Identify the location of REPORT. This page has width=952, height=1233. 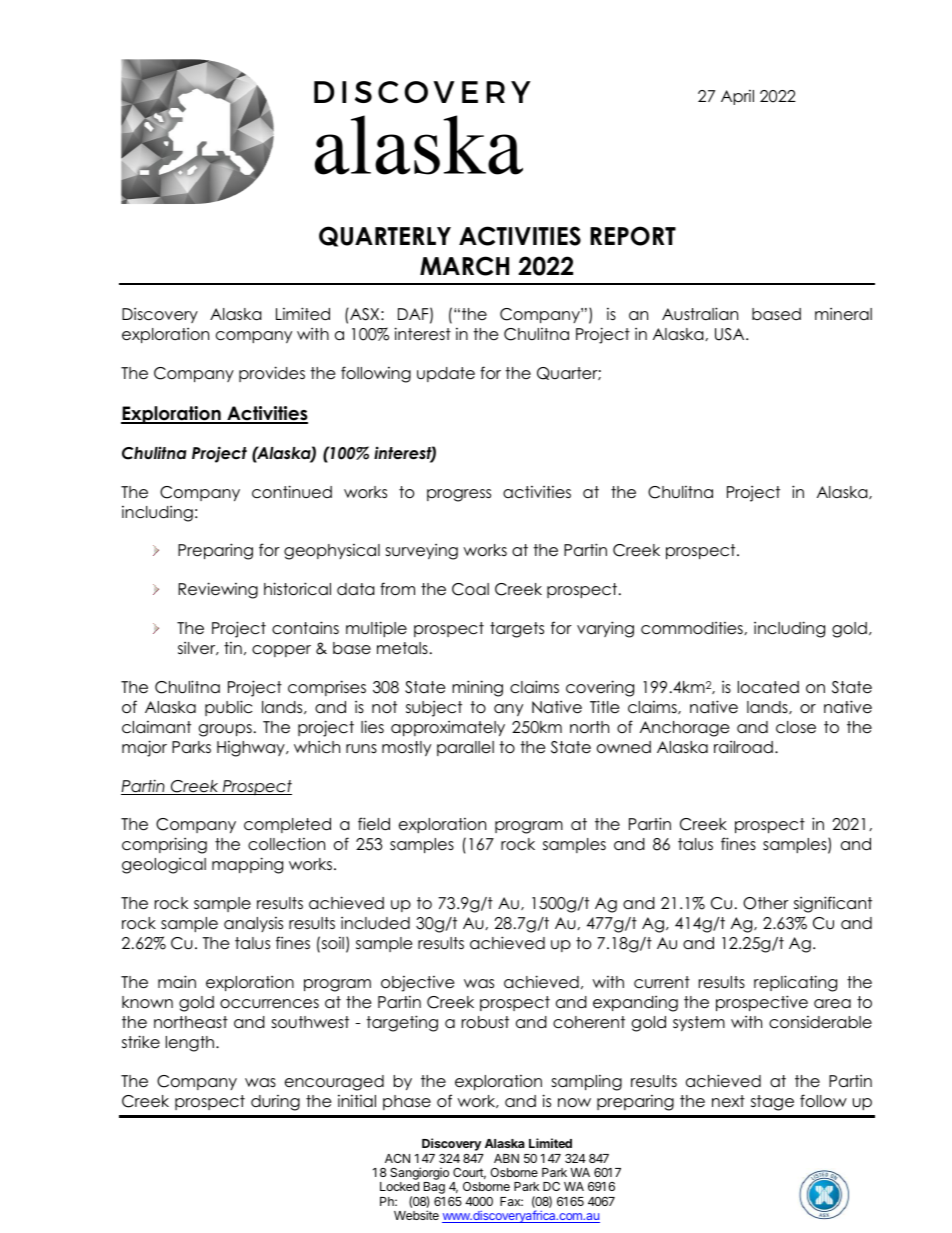
(633, 236).
